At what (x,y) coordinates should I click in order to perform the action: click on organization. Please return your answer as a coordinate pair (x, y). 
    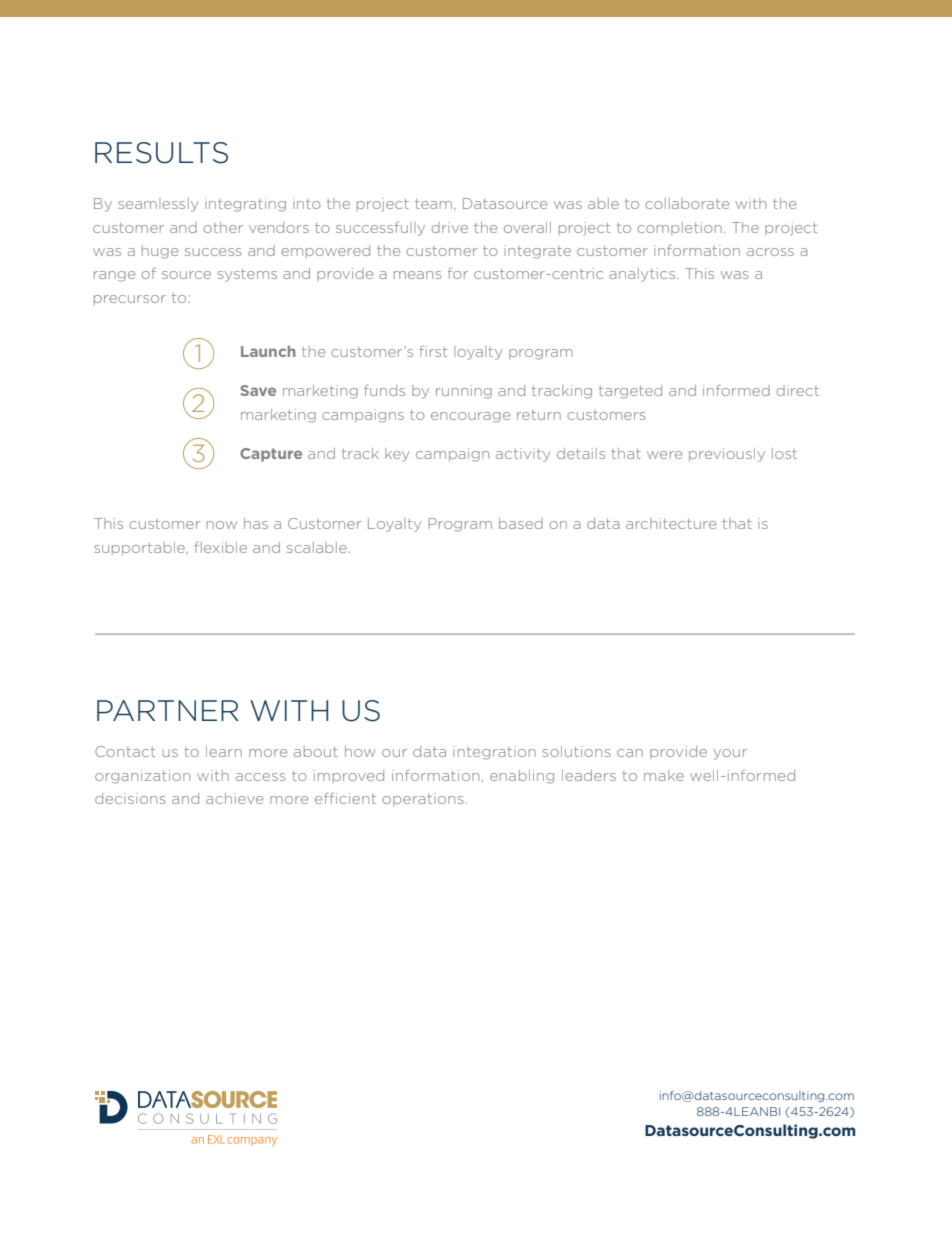
    Looking at the image, I should click on (142, 777).
